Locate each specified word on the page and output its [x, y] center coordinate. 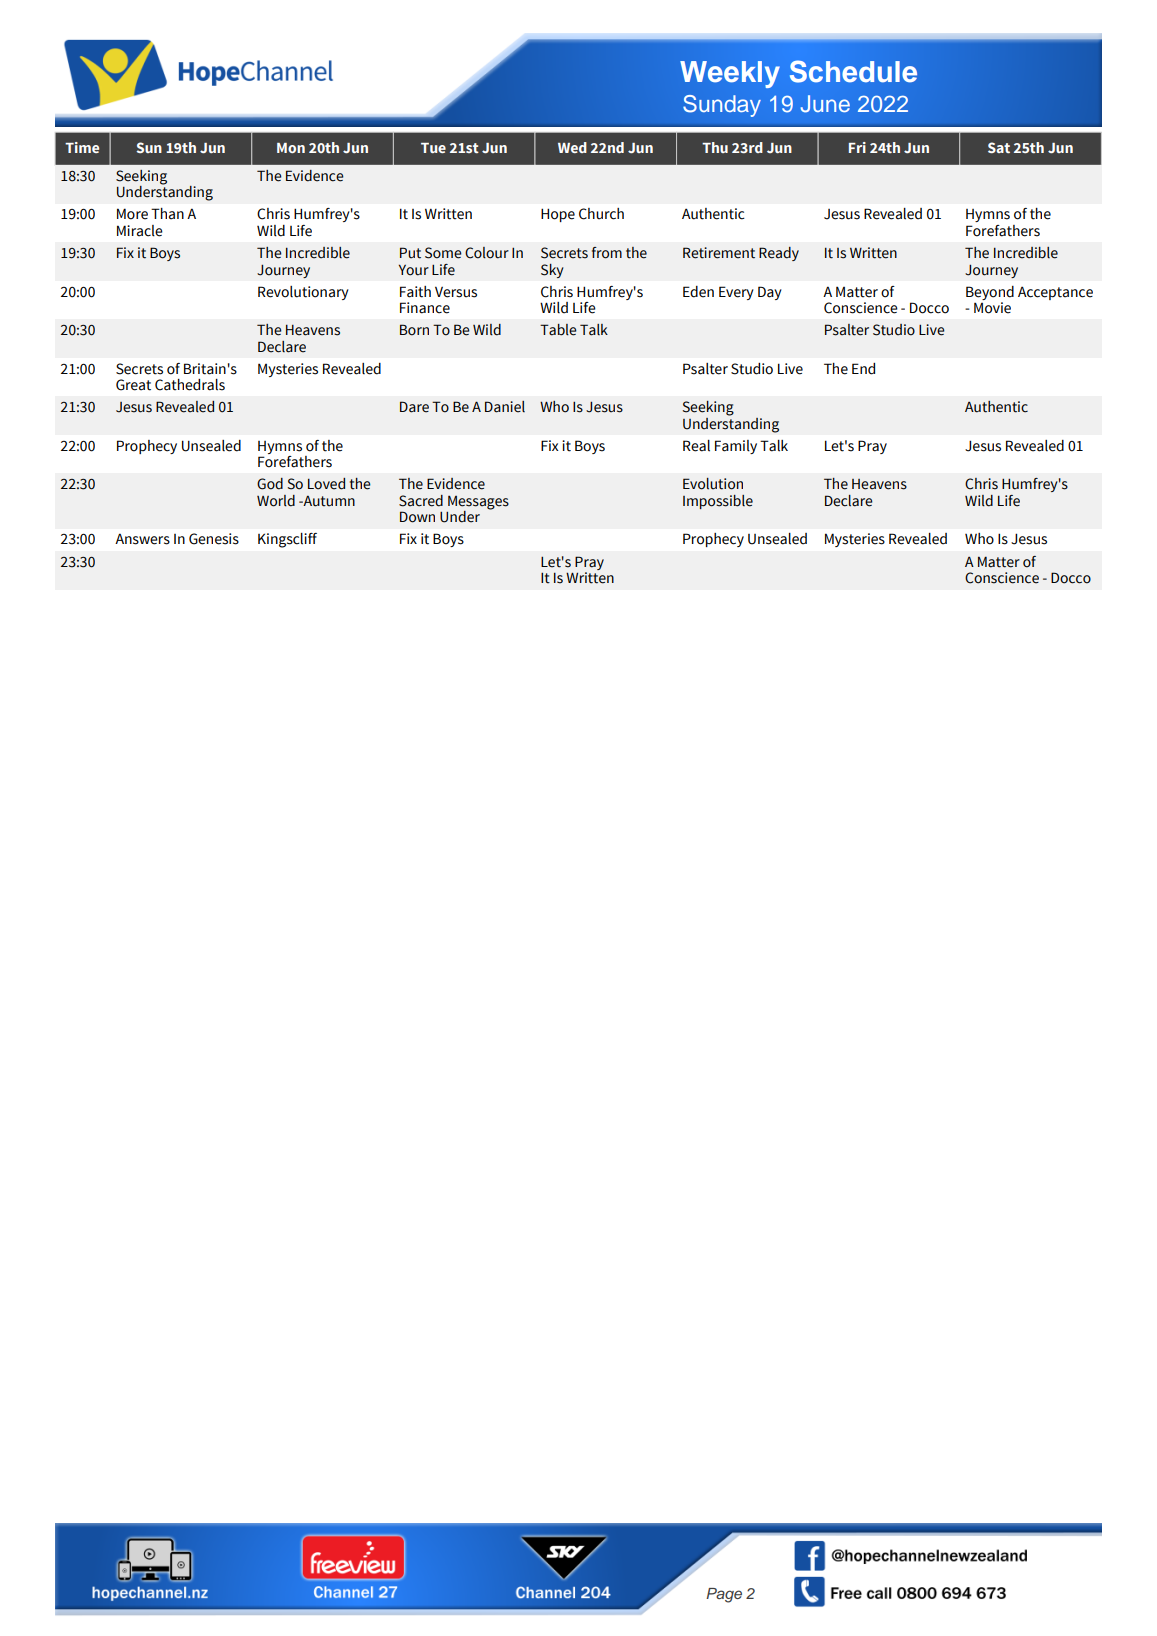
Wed [572, 147]
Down [417, 517]
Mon [291, 148]
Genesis [214, 539]
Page [724, 1595]
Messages [478, 504]
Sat [999, 147]
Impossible [718, 502]
